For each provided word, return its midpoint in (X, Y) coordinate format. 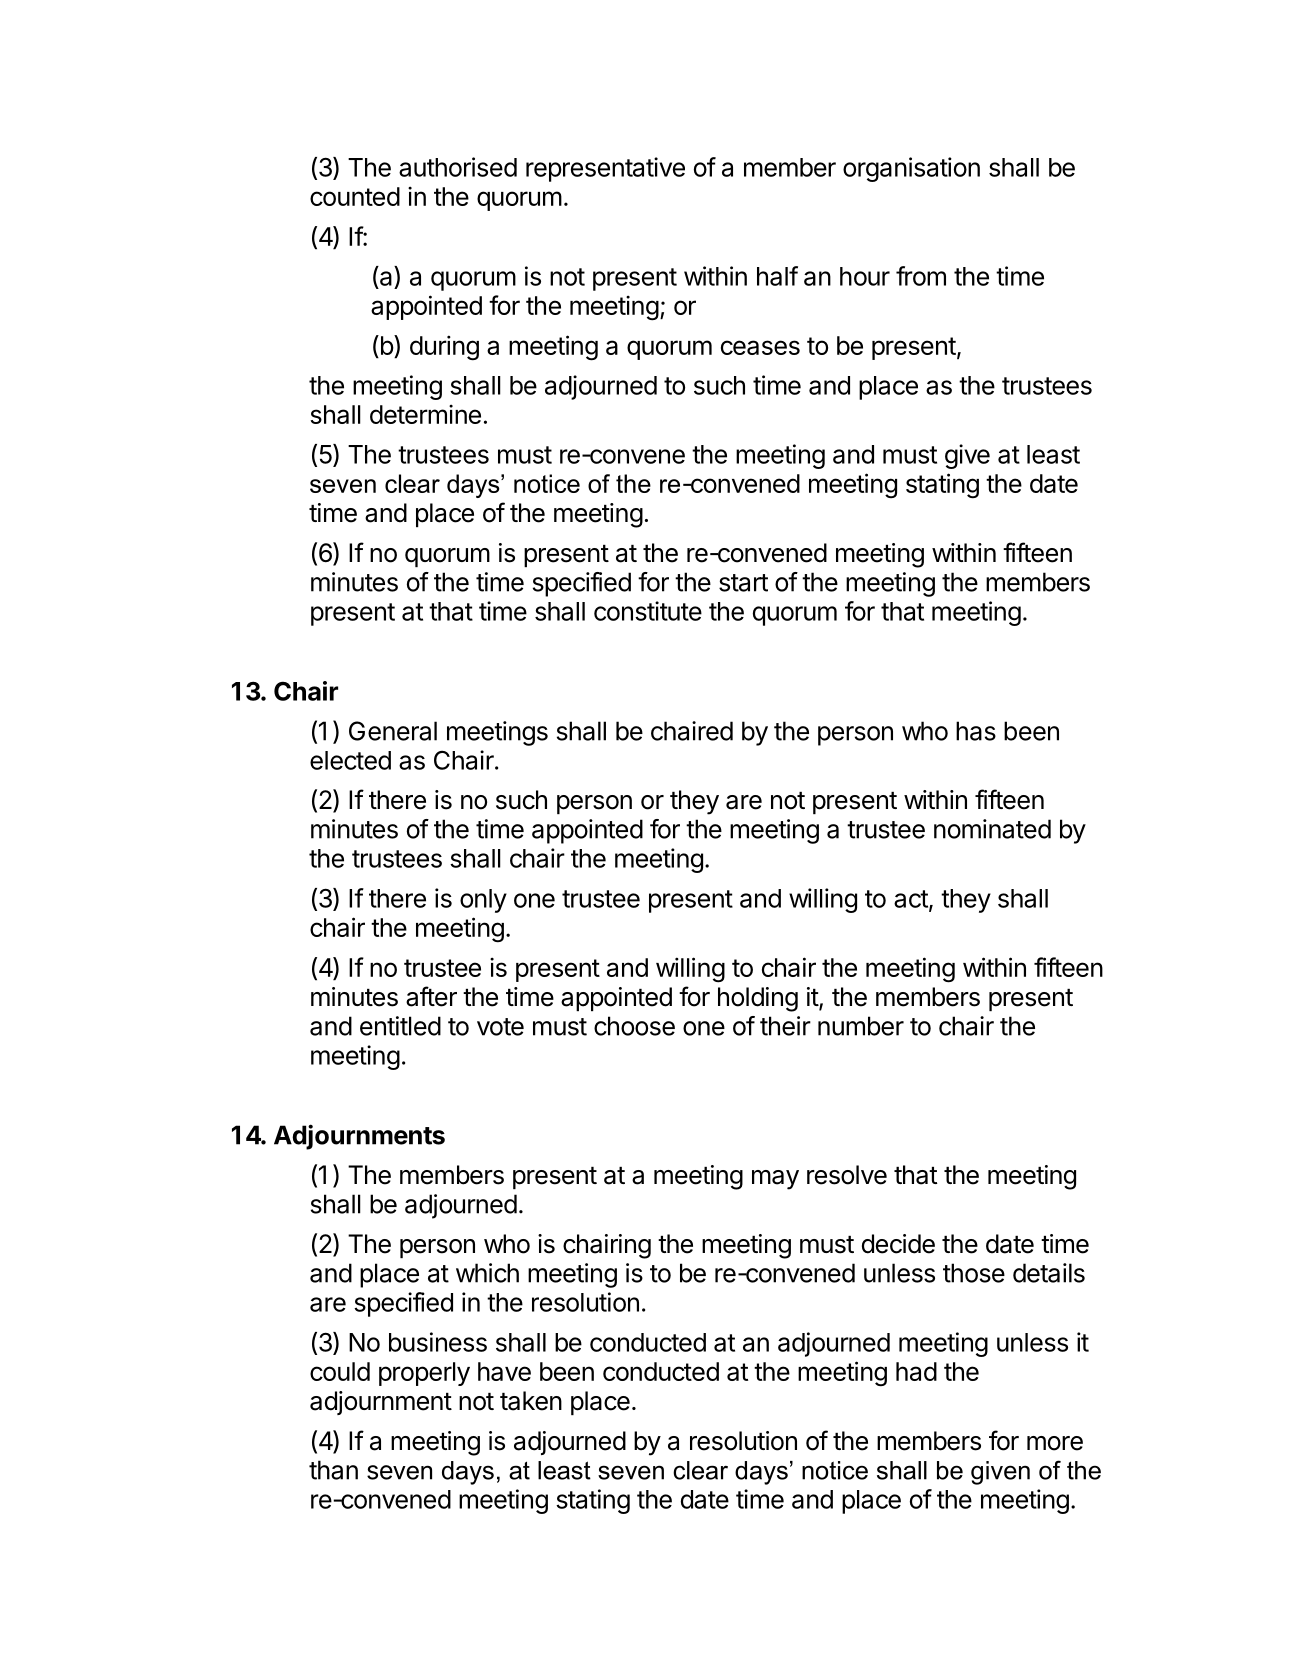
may (775, 1180)
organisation (911, 169)
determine (425, 414)
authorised (458, 167)
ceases (760, 347)
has (976, 731)
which (487, 1273)
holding (758, 999)
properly (424, 1374)
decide (898, 1244)
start (743, 583)
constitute (648, 611)
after (431, 996)
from (921, 276)
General (393, 731)
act (912, 900)
